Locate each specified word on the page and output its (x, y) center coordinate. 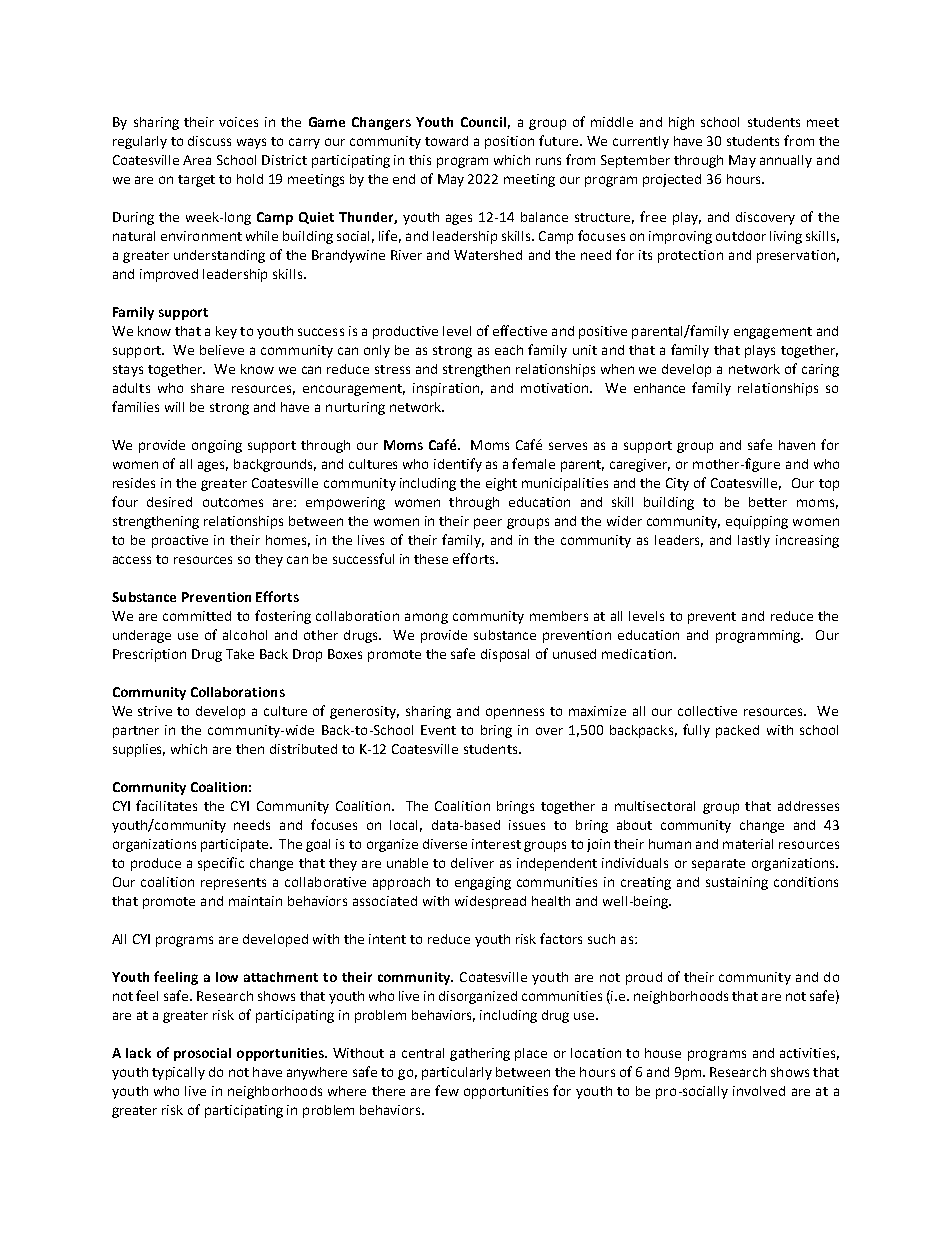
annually (786, 161)
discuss (209, 141)
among (426, 618)
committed (197, 616)
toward (446, 141)
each (509, 350)
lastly (754, 541)
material (748, 844)
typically (178, 1073)
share (207, 388)
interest (496, 844)
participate (234, 845)
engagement (773, 333)
